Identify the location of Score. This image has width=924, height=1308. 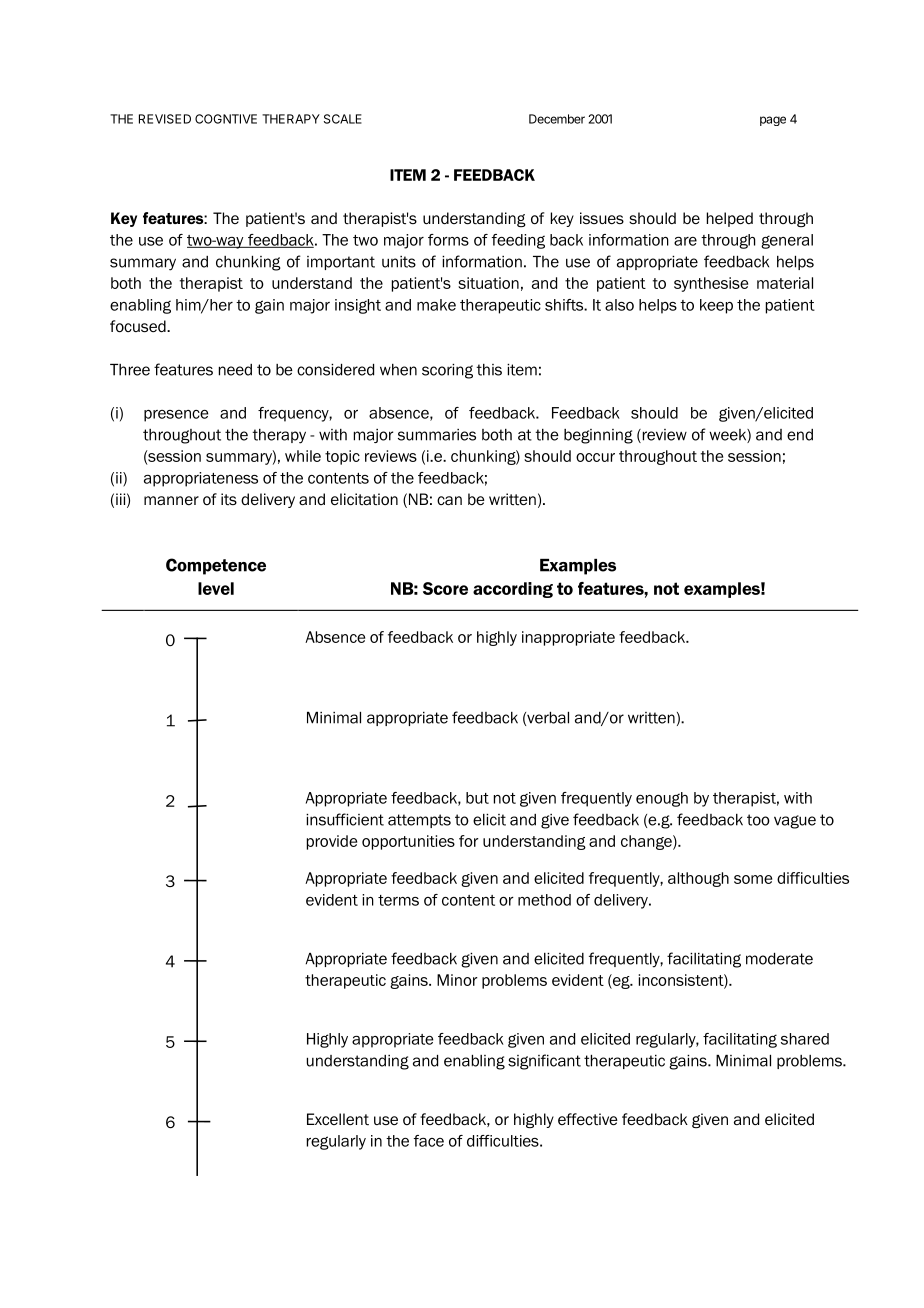
(445, 588).
